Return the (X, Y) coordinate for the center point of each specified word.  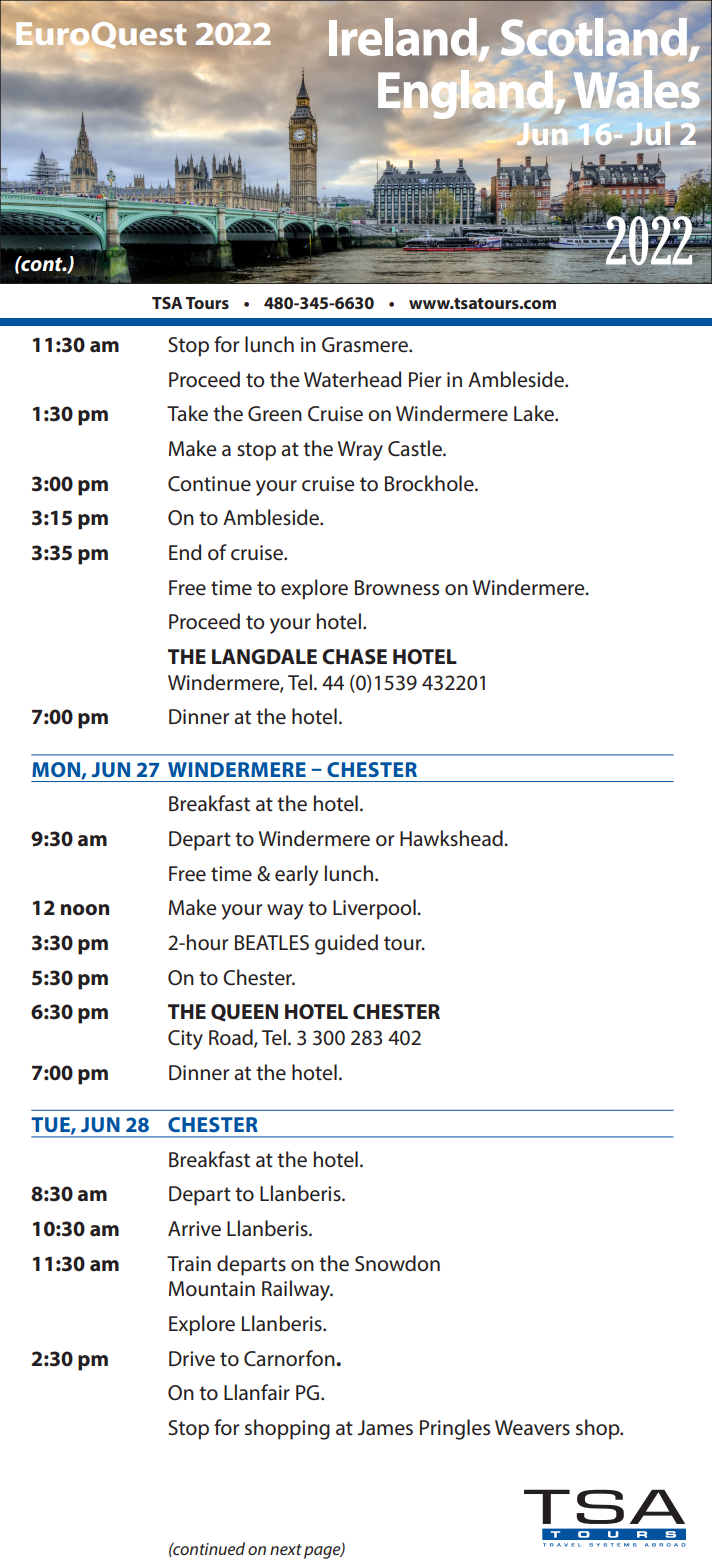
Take (187, 413)
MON (56, 769)
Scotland (594, 37)
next (286, 1549)
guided (346, 944)
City (185, 1040)
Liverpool (375, 909)
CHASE (354, 657)
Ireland (404, 38)
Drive (192, 1359)
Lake (535, 413)
